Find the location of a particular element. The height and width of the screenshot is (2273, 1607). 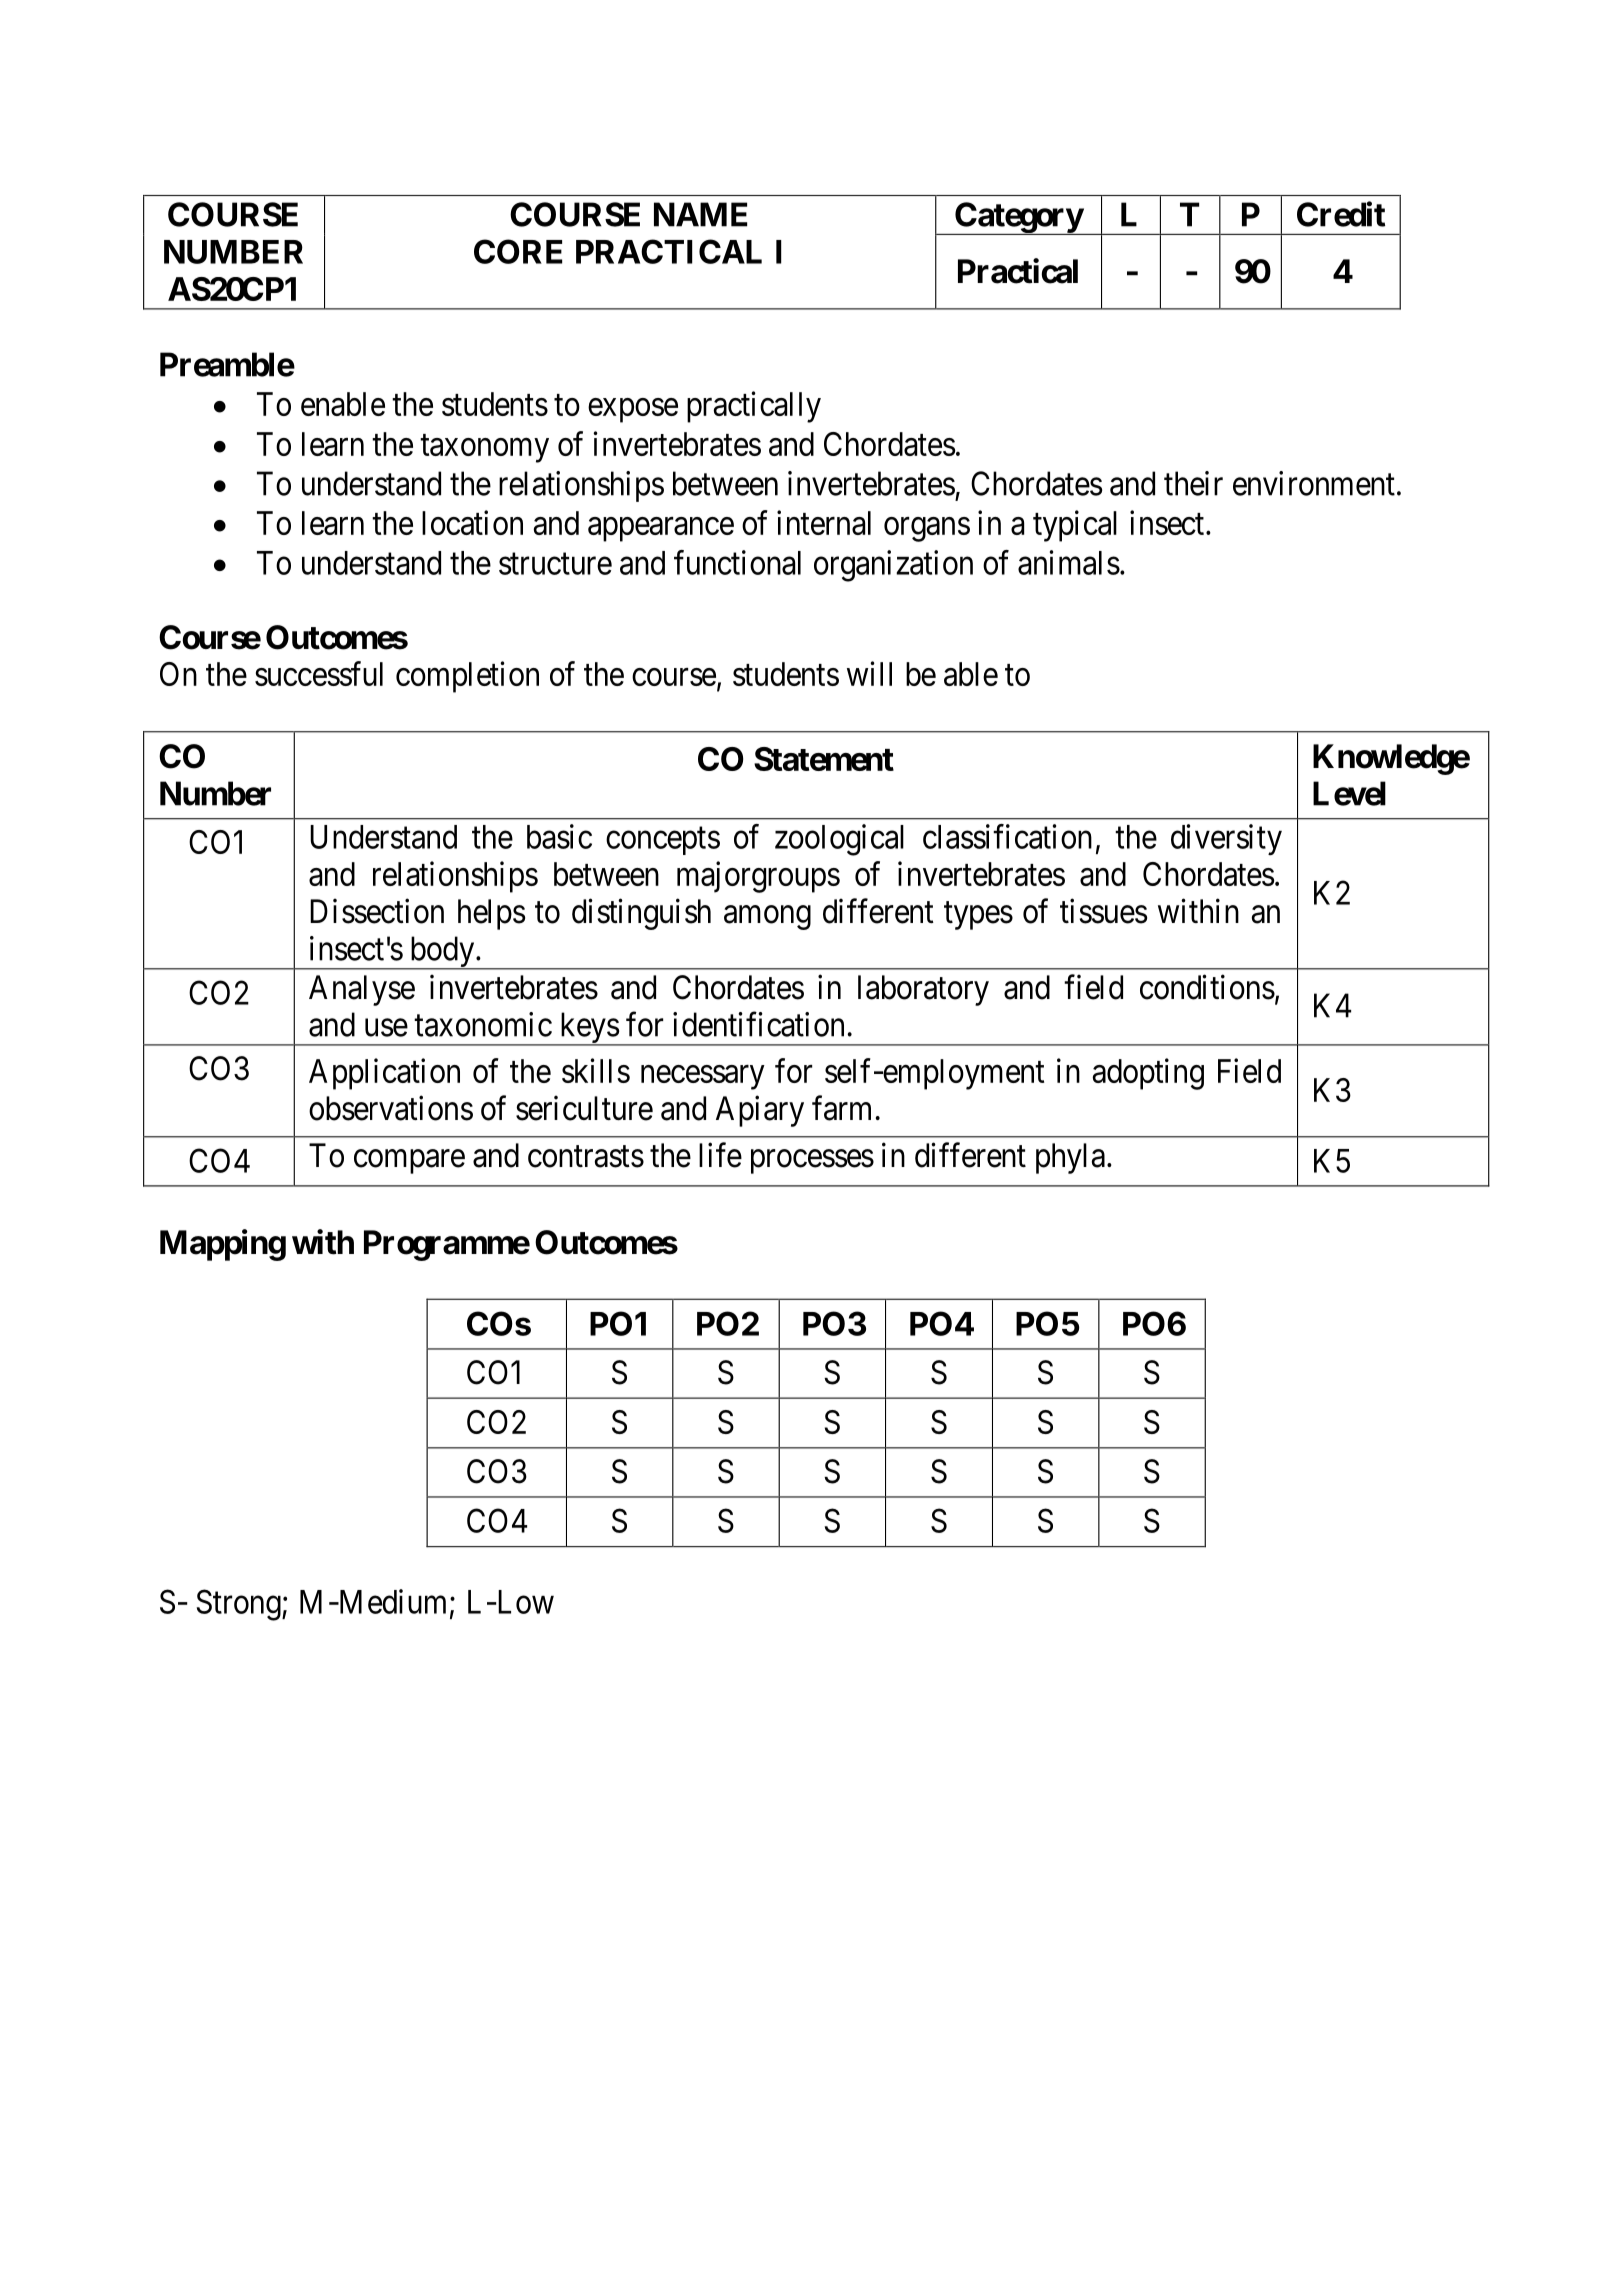

NAME is located at coordinates (700, 214).
